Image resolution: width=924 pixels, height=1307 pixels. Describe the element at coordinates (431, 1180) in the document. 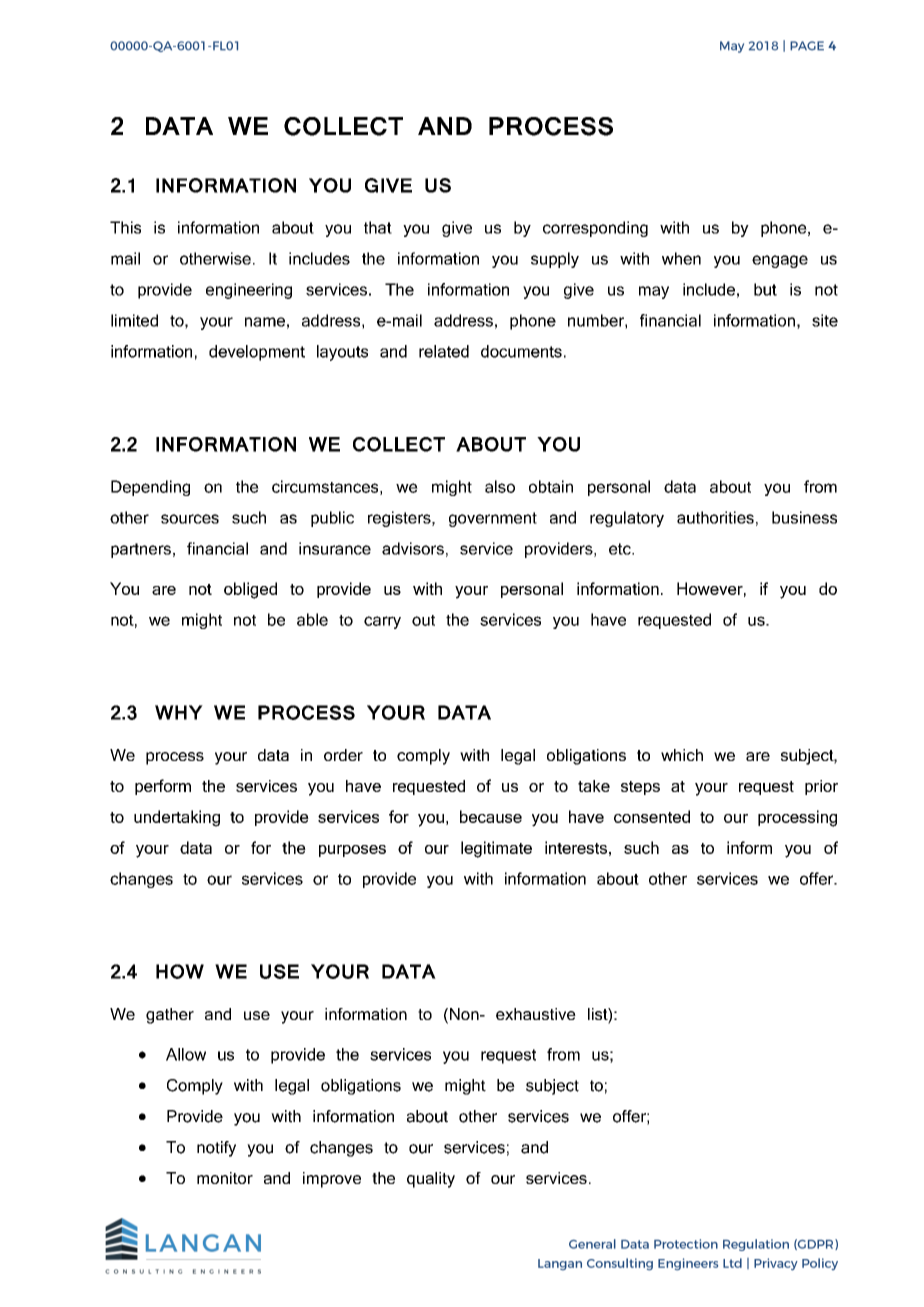

I see `quality` at that location.
